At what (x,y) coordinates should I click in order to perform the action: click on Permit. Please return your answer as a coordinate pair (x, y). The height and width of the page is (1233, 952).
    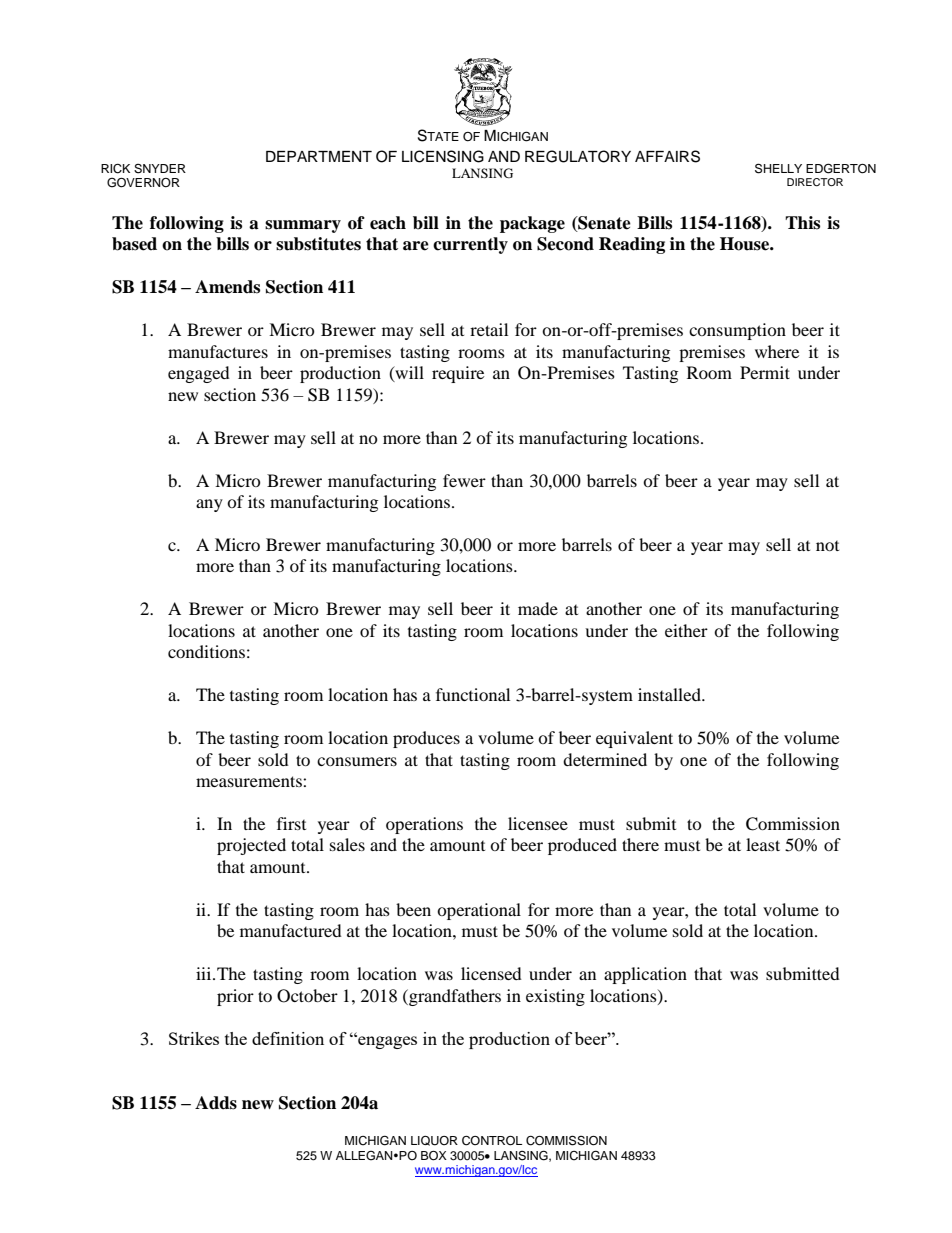
    Looking at the image, I should click on (765, 372).
